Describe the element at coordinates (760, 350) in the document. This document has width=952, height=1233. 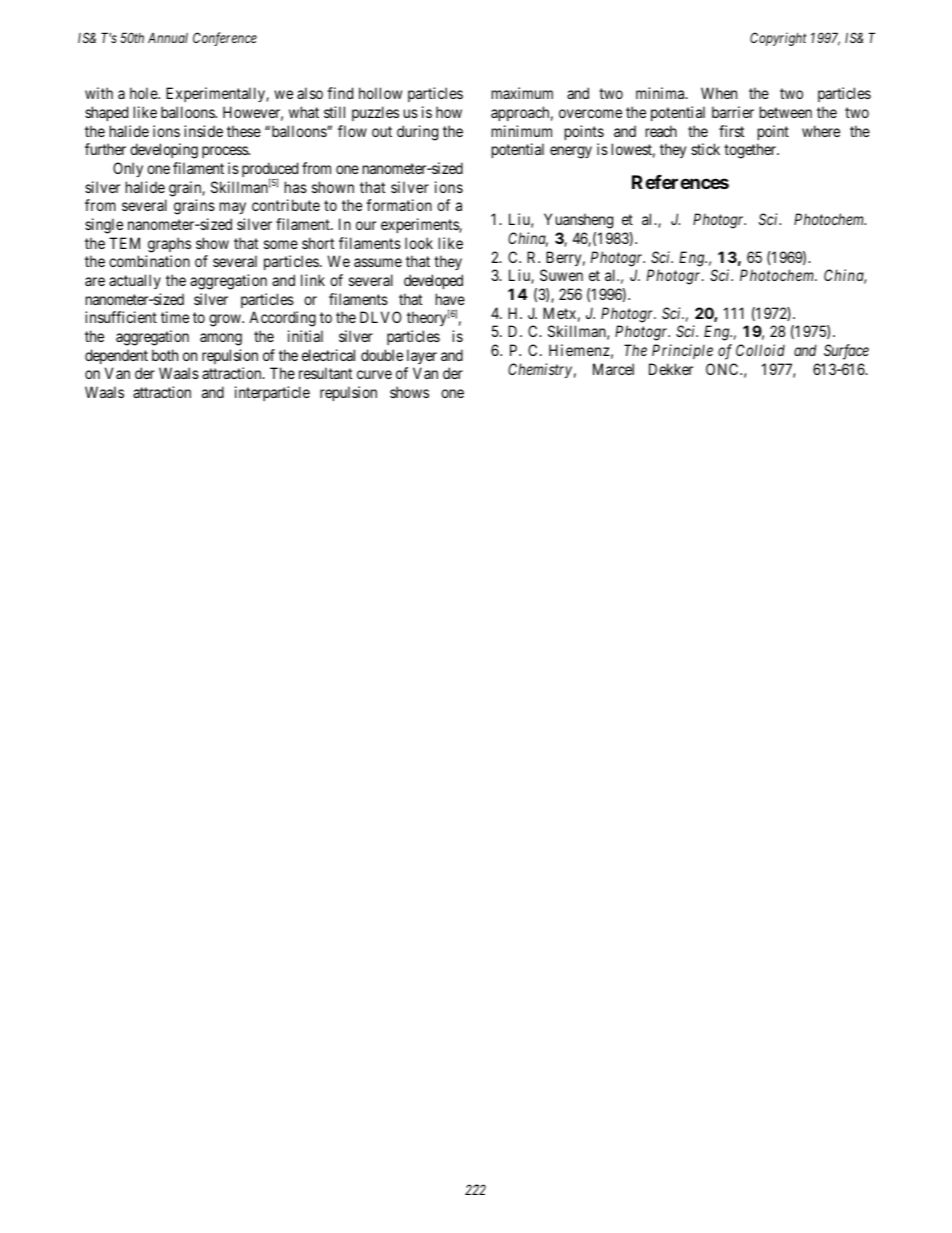
I see `Colloid` at that location.
